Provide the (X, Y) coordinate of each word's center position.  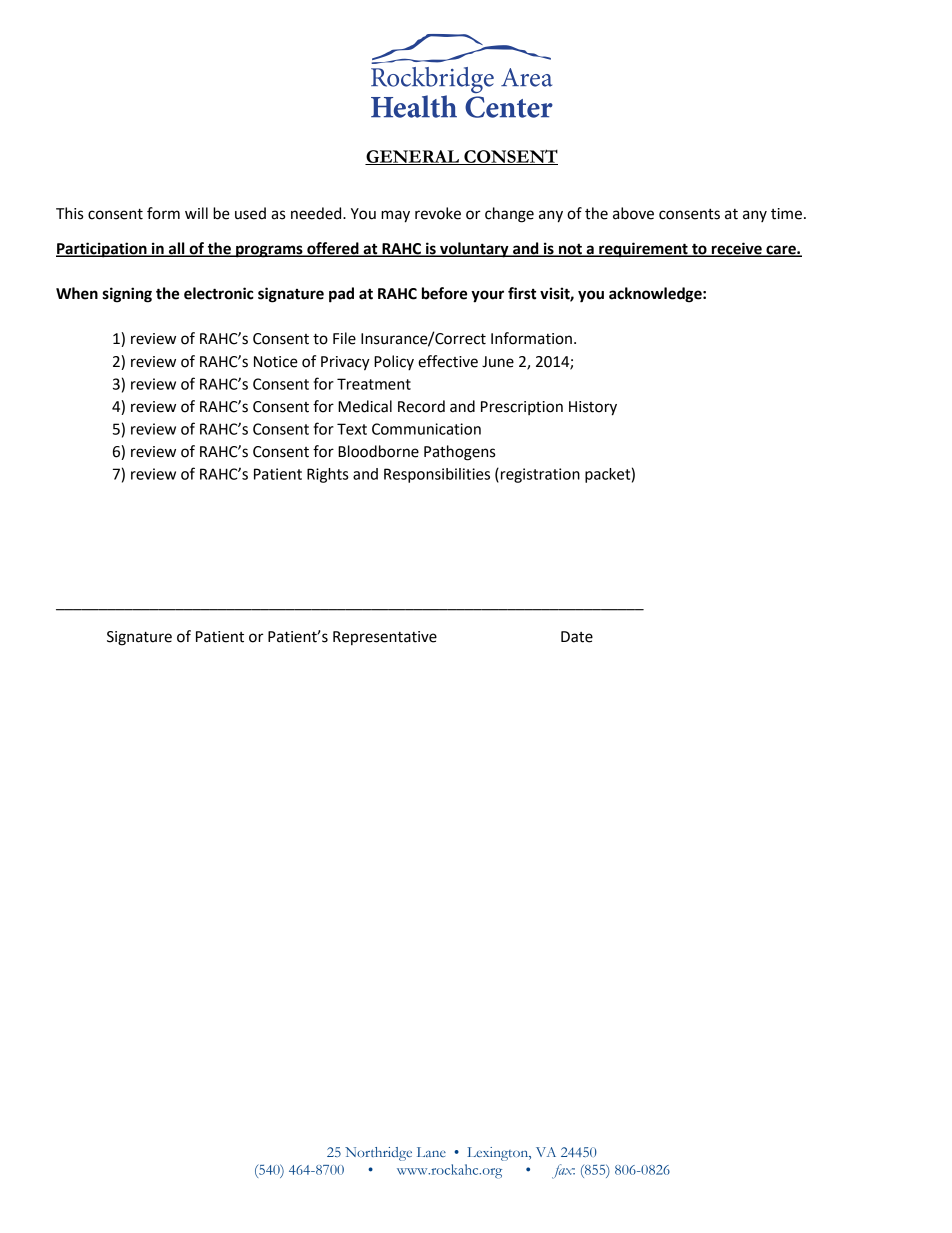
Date (577, 637)
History (593, 408)
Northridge (378, 1154)
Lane (431, 1152)
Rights (327, 475)
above (633, 213)
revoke (438, 213)
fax (563, 1171)
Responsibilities (437, 475)
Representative (385, 638)
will (196, 213)
